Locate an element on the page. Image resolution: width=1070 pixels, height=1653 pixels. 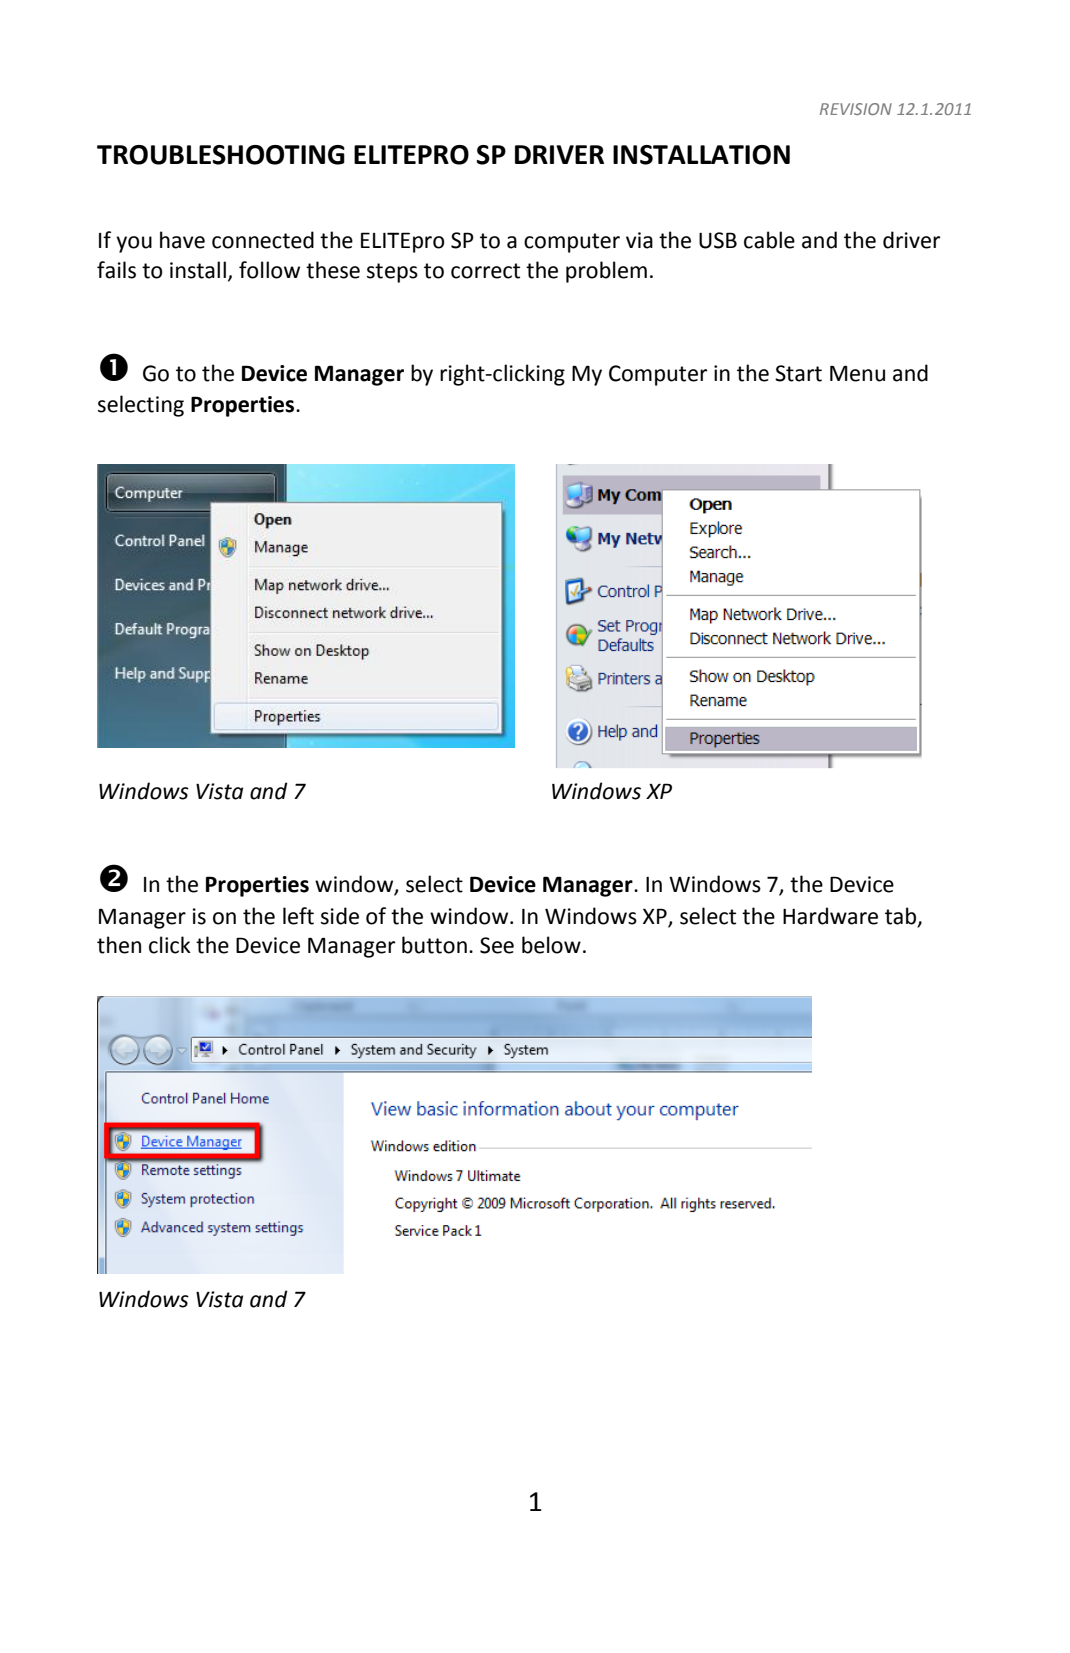
Start is located at coordinates (798, 373).
